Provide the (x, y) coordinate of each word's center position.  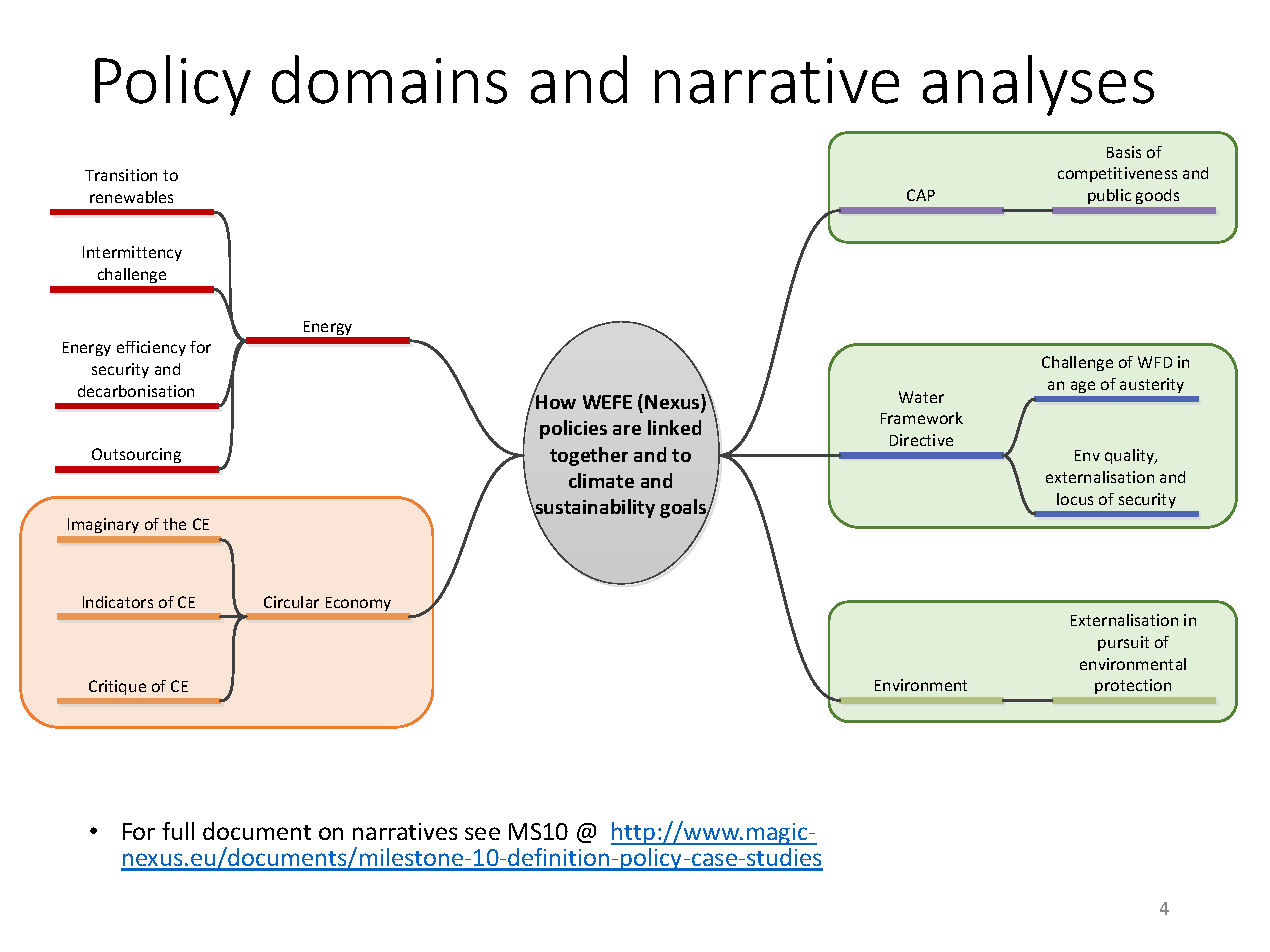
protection (1133, 686)
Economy (358, 604)
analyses (1038, 85)
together (589, 456)
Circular (291, 602)
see (482, 833)
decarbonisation (136, 391)
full (178, 831)
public (1109, 196)
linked (674, 427)
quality (1131, 456)
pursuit (1123, 643)
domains (389, 79)
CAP (921, 195)
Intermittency (132, 253)
